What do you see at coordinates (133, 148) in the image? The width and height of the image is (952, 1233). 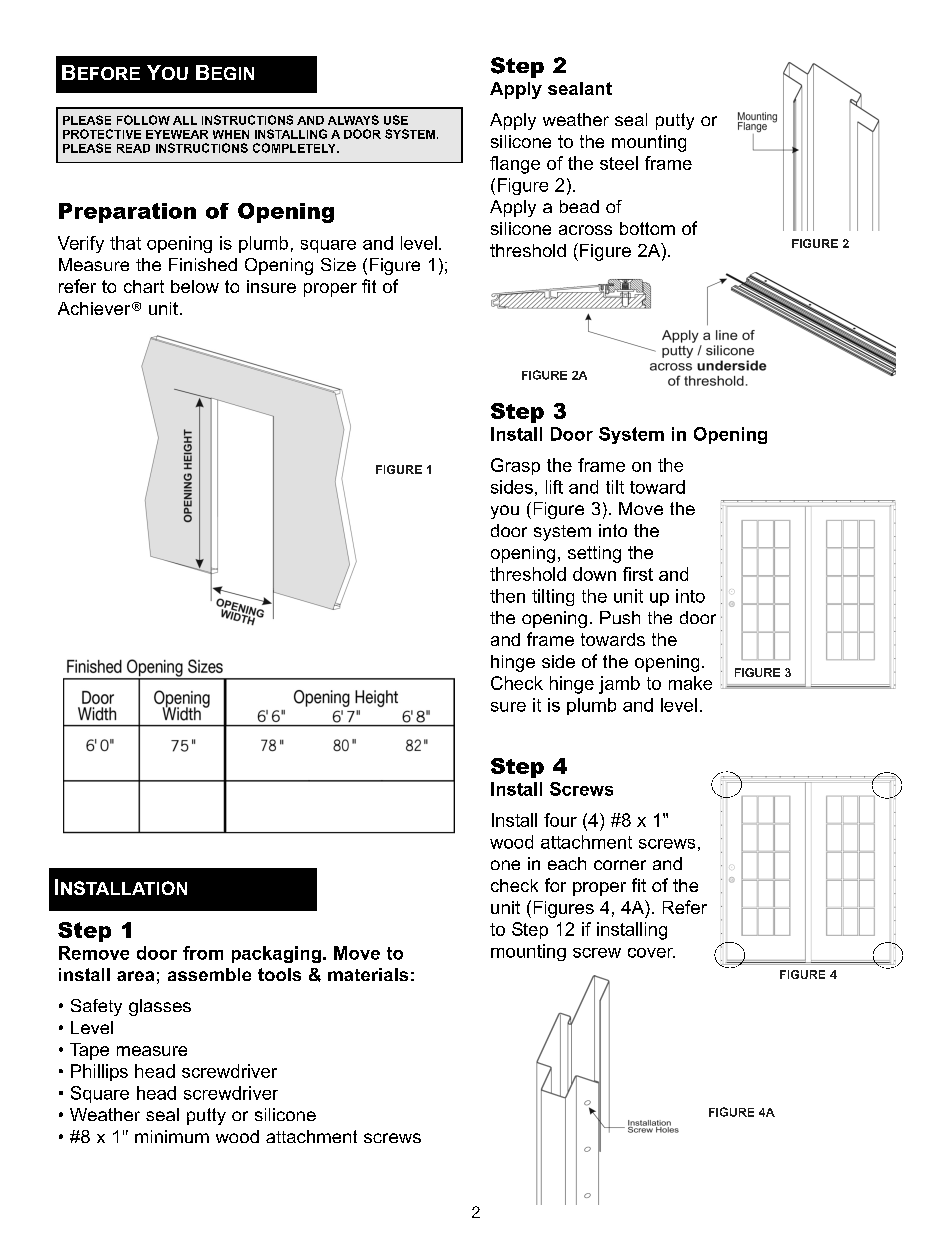 I see `READ` at bounding box center [133, 148].
